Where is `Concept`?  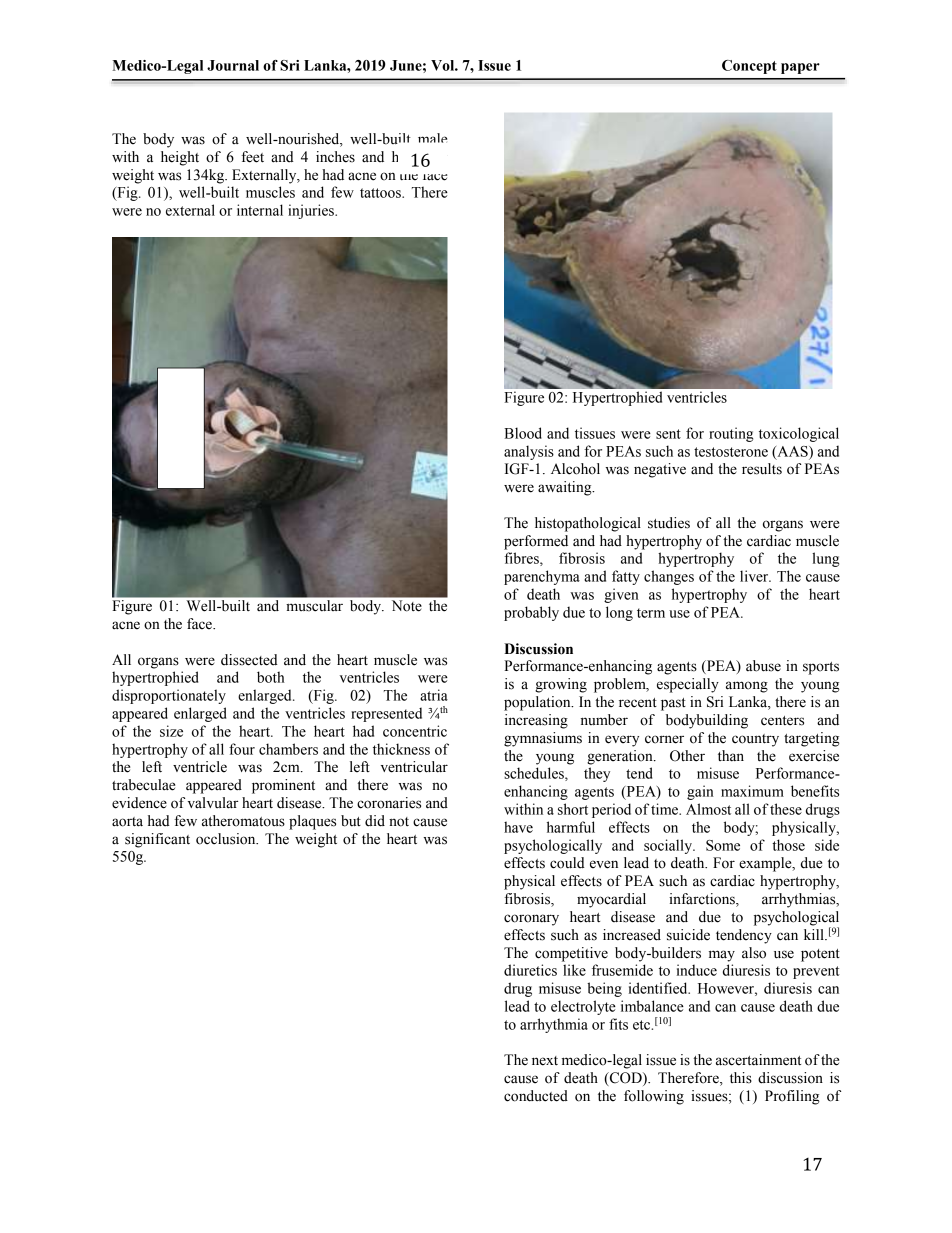 Concept is located at coordinates (749, 67).
